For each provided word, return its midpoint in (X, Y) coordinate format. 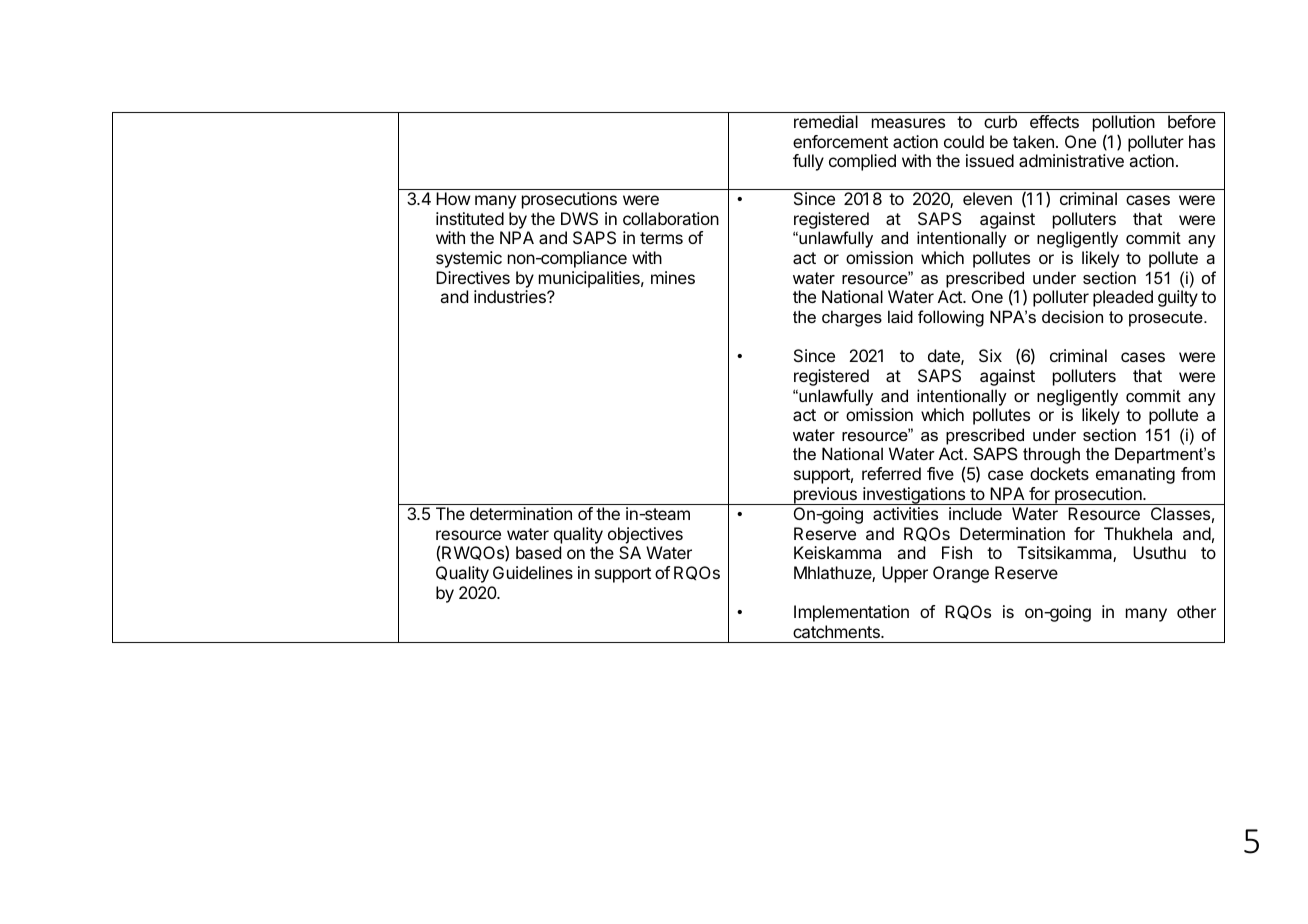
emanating (1135, 475)
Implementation (851, 613)
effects (1054, 121)
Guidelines (533, 572)
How (453, 198)
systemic (469, 259)
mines (673, 277)
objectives (645, 535)
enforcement (840, 141)
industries (511, 296)
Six (990, 355)
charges (852, 318)
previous (825, 496)
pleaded (1123, 298)
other (1196, 611)
